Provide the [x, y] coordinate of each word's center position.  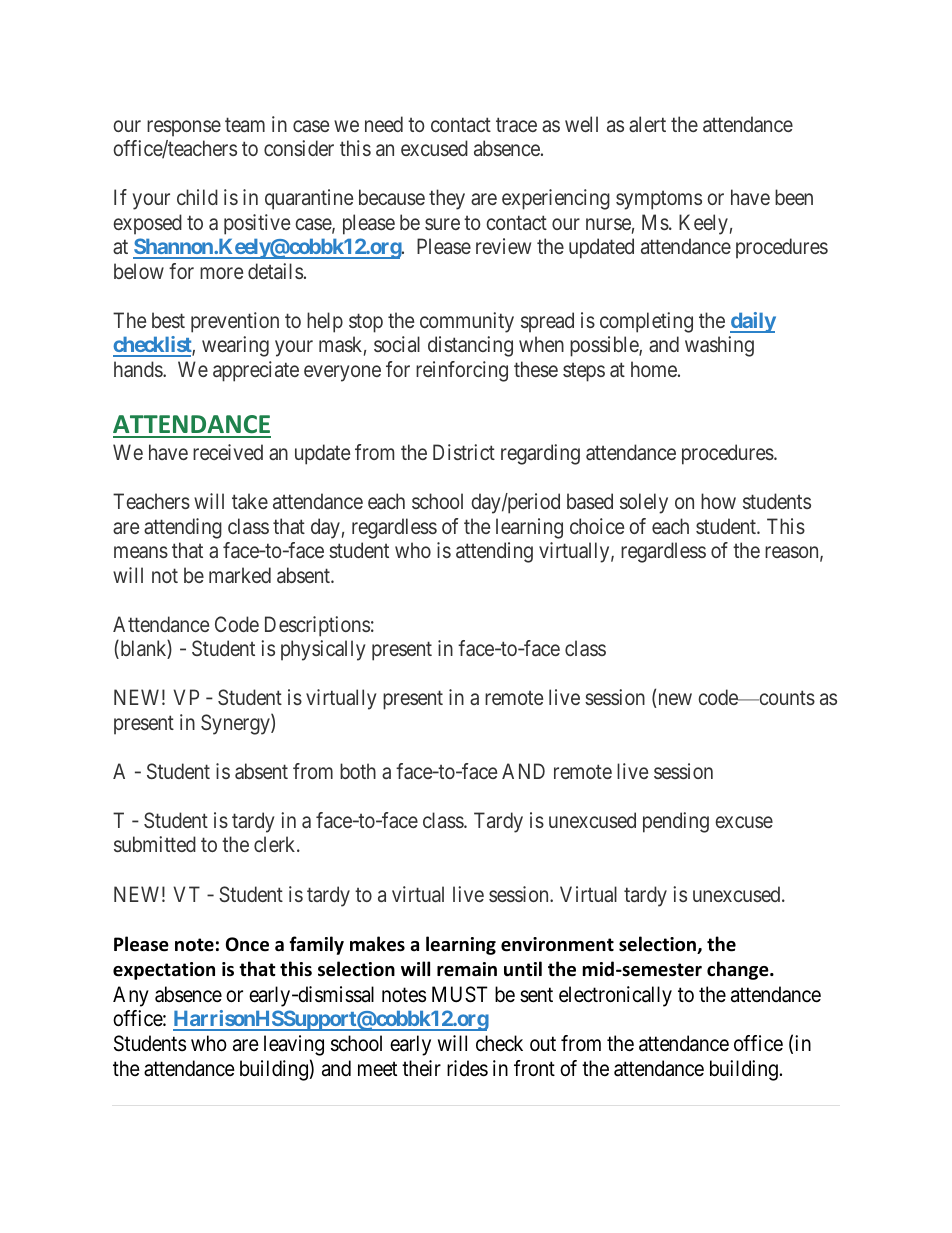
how [718, 501]
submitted [155, 844]
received [228, 452]
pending [676, 822]
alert [647, 124]
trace [516, 124]
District [464, 452]
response [184, 128]
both [358, 771]
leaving [294, 1045]
